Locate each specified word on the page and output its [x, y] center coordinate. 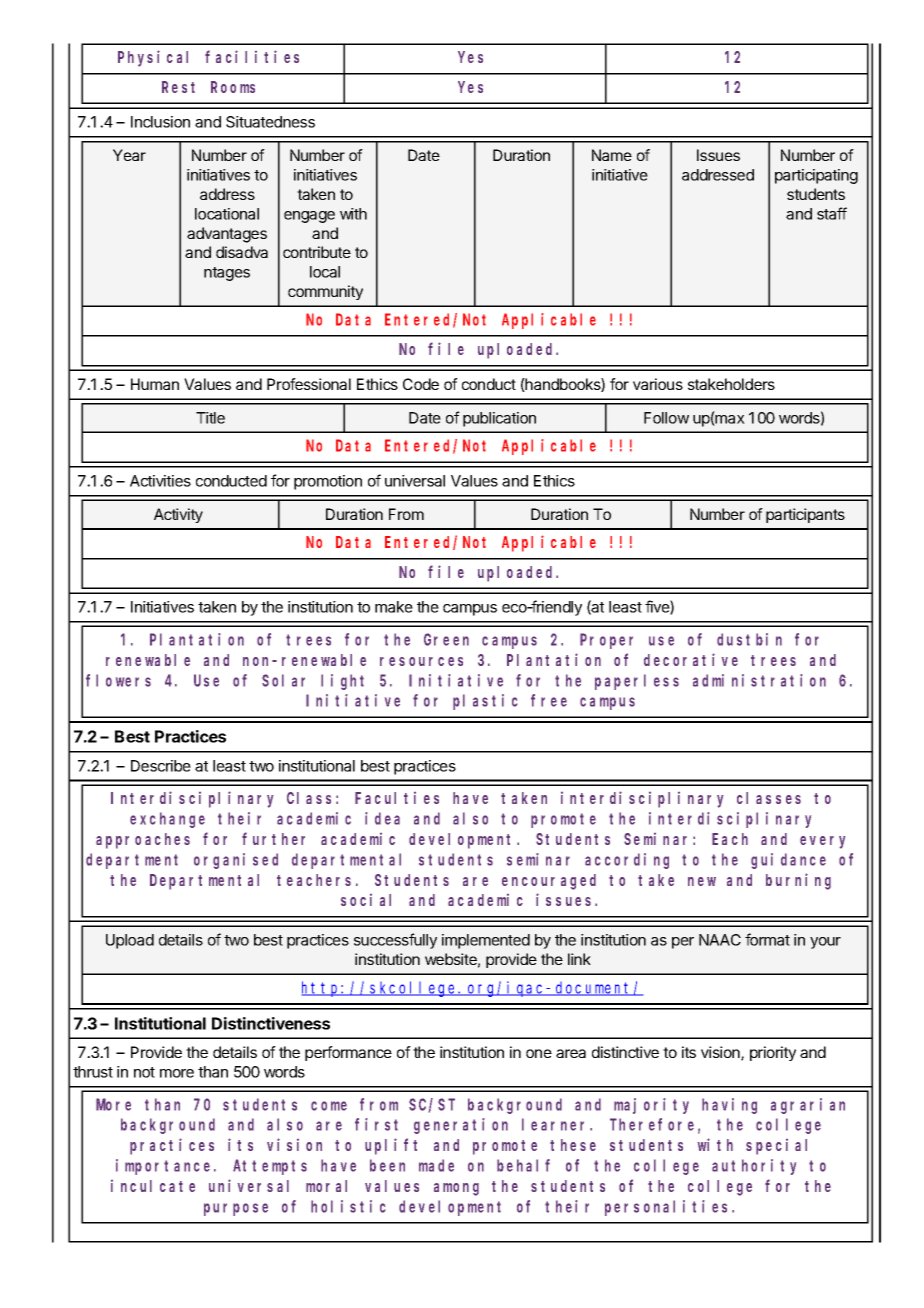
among [456, 1189]
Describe [161, 766]
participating [816, 176]
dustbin [749, 639]
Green [446, 640]
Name [612, 155]
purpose [236, 1209]
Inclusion [160, 122]
